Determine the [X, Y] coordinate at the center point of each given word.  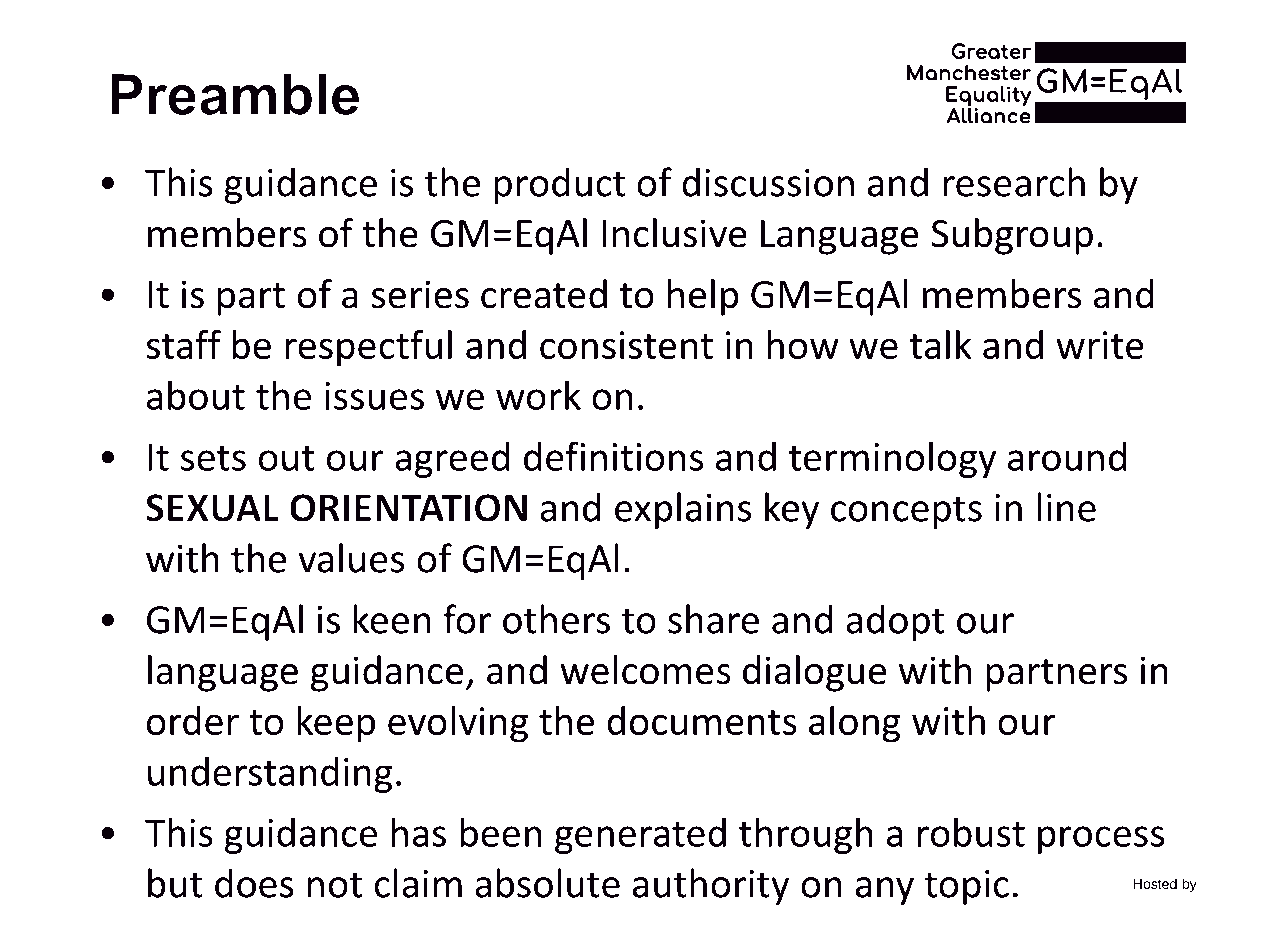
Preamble [235, 94]
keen [392, 619]
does [254, 883]
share [713, 619]
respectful [368, 348]
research [1014, 182]
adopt [895, 622]
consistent [626, 345]
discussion [768, 182]
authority [711, 886]
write [1100, 345]
